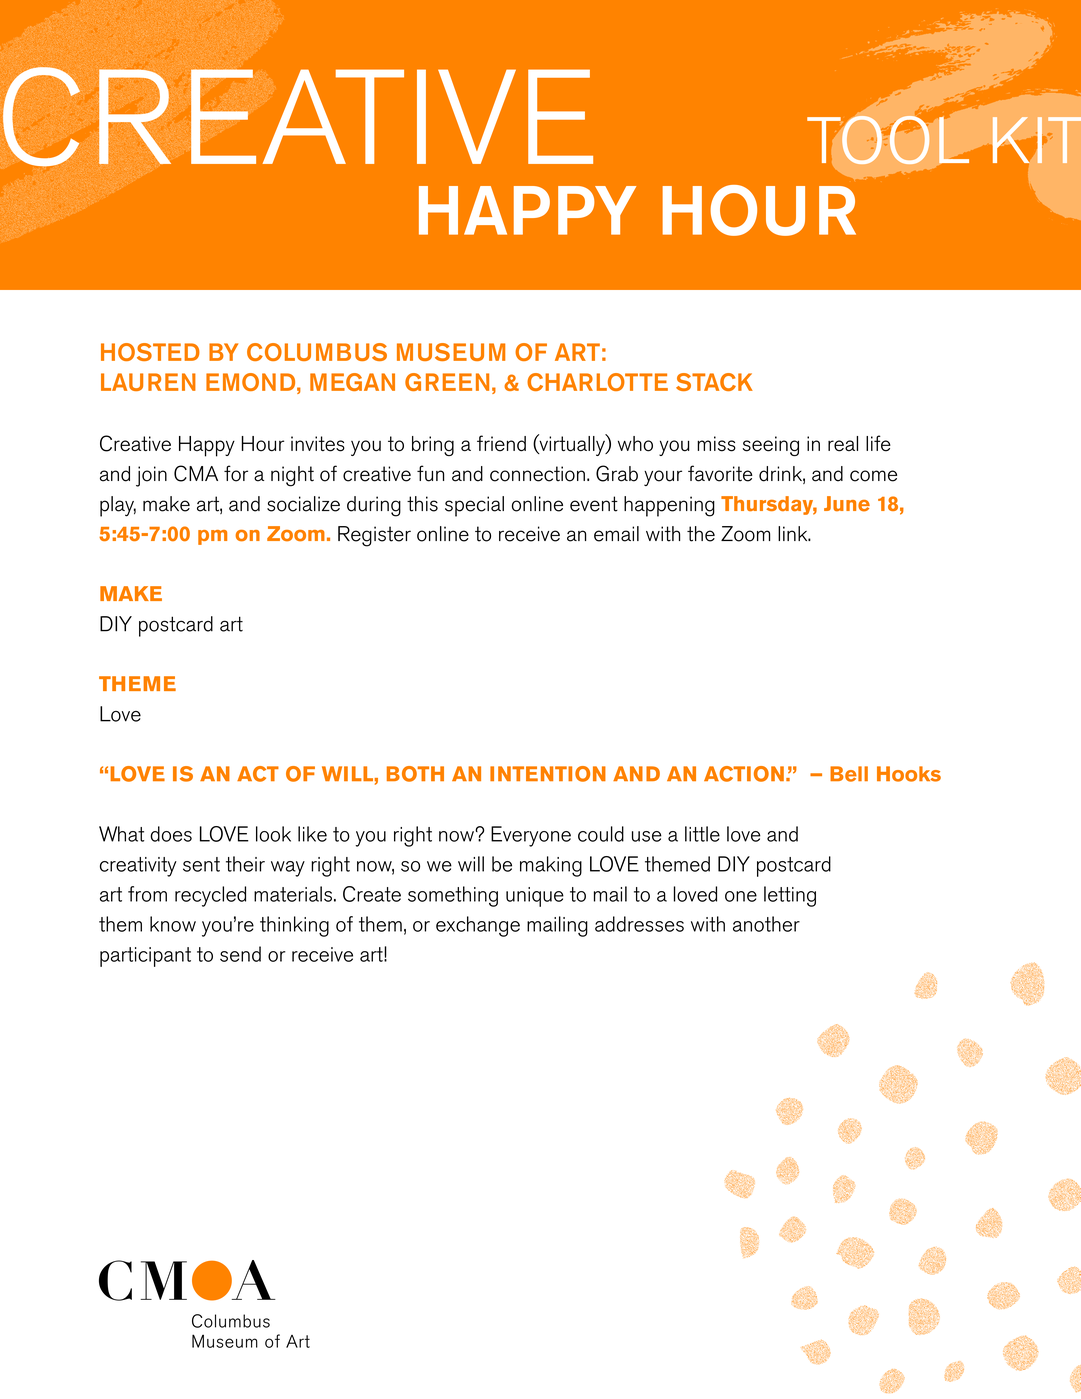 This image has width=1081, height=1399. Describe the element at coordinates (794, 533) in the image. I see `link` at that location.
